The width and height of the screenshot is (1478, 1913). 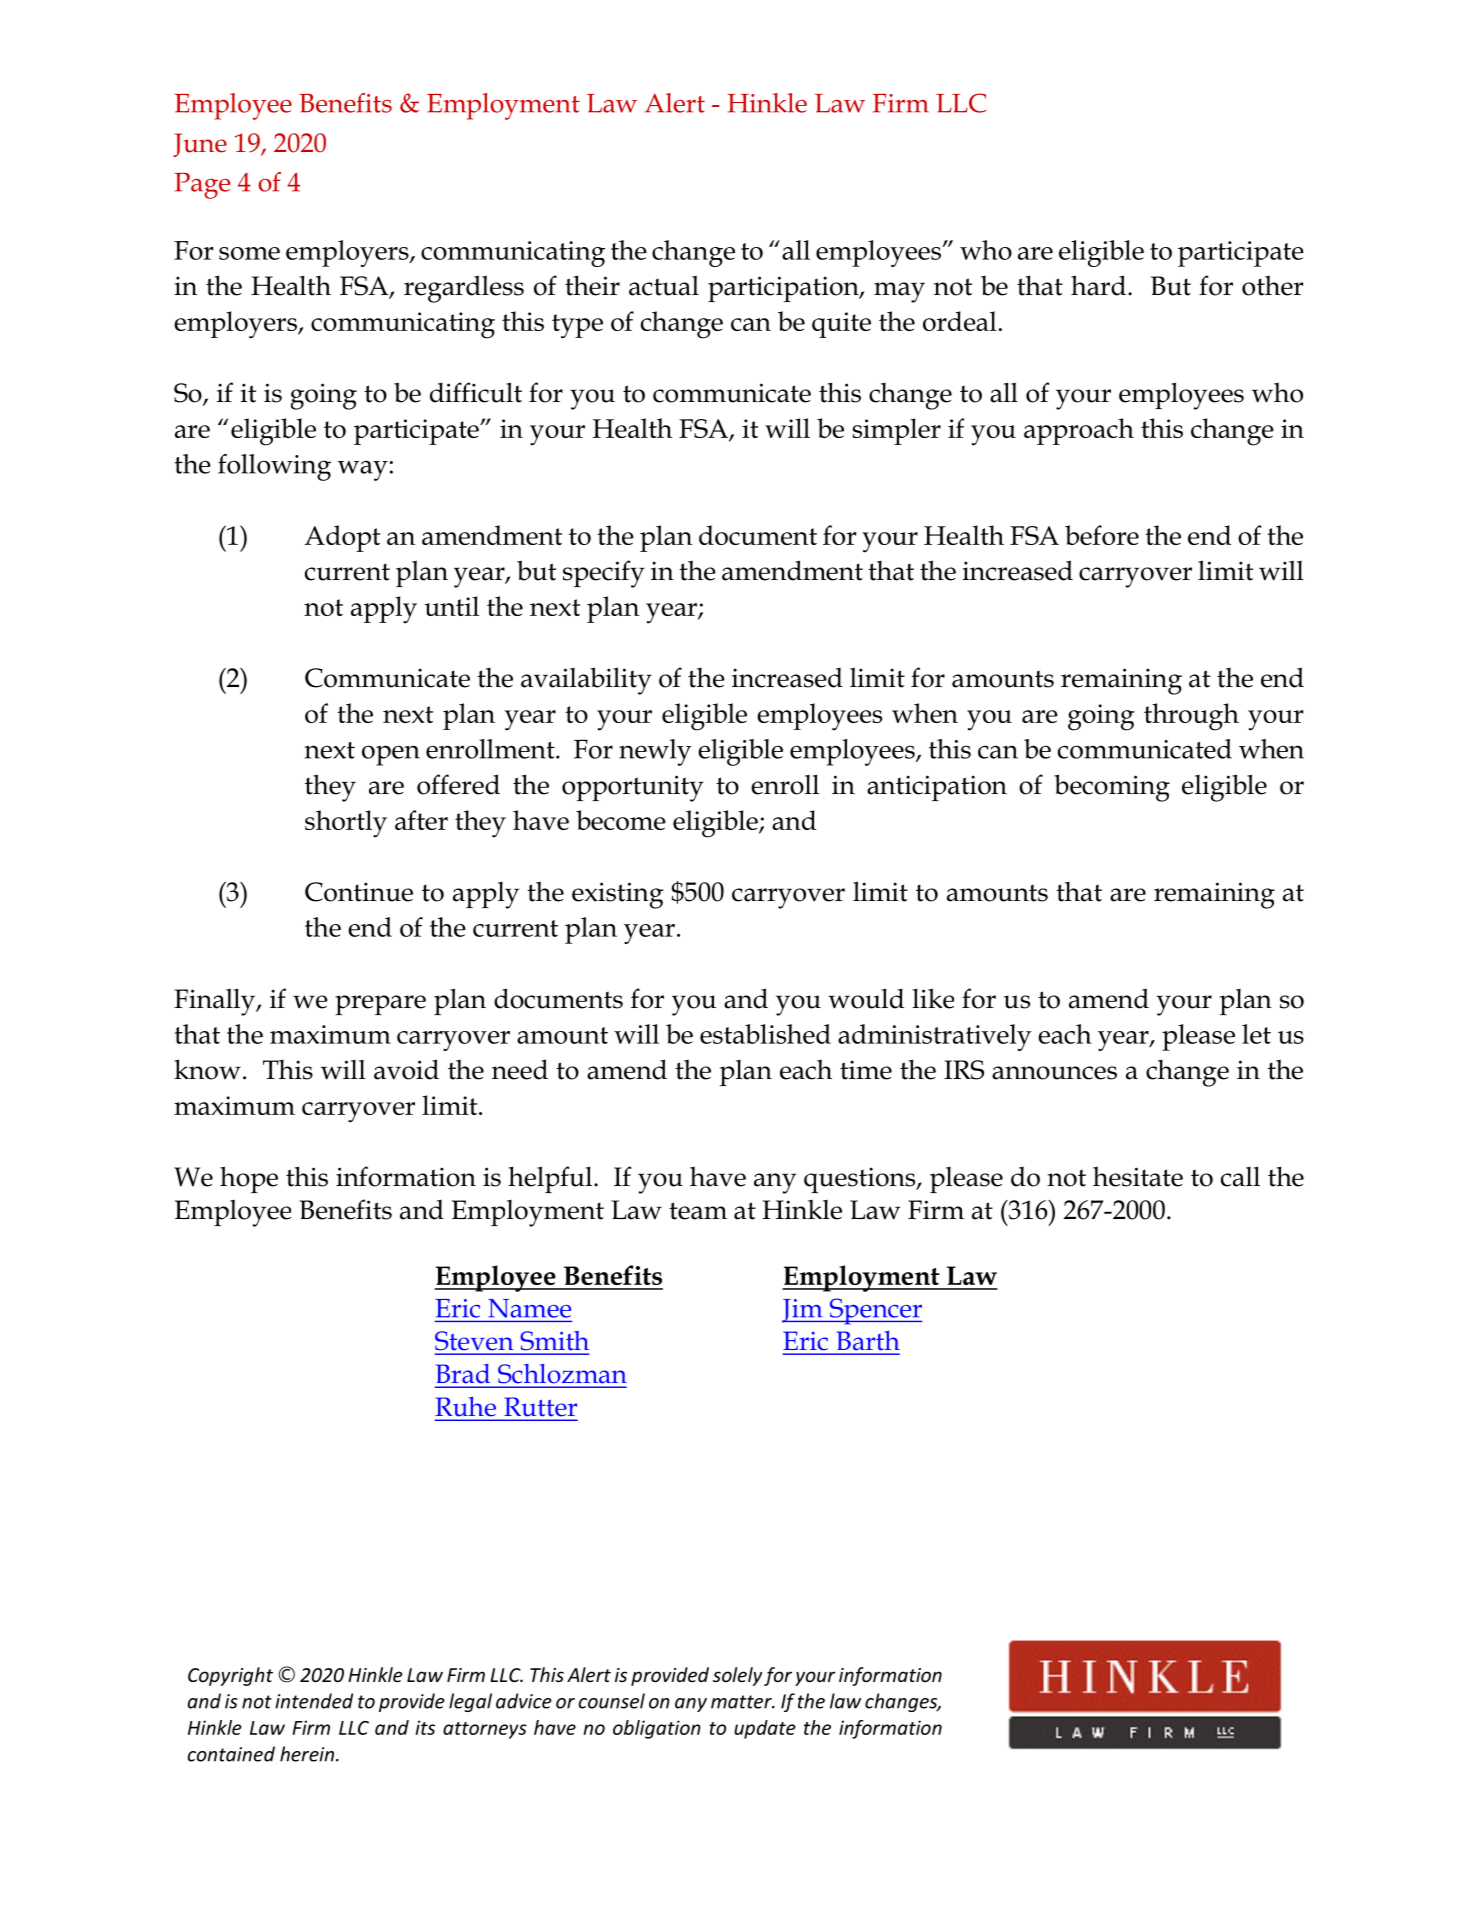 I want to click on intended, so click(x=314, y=1701).
